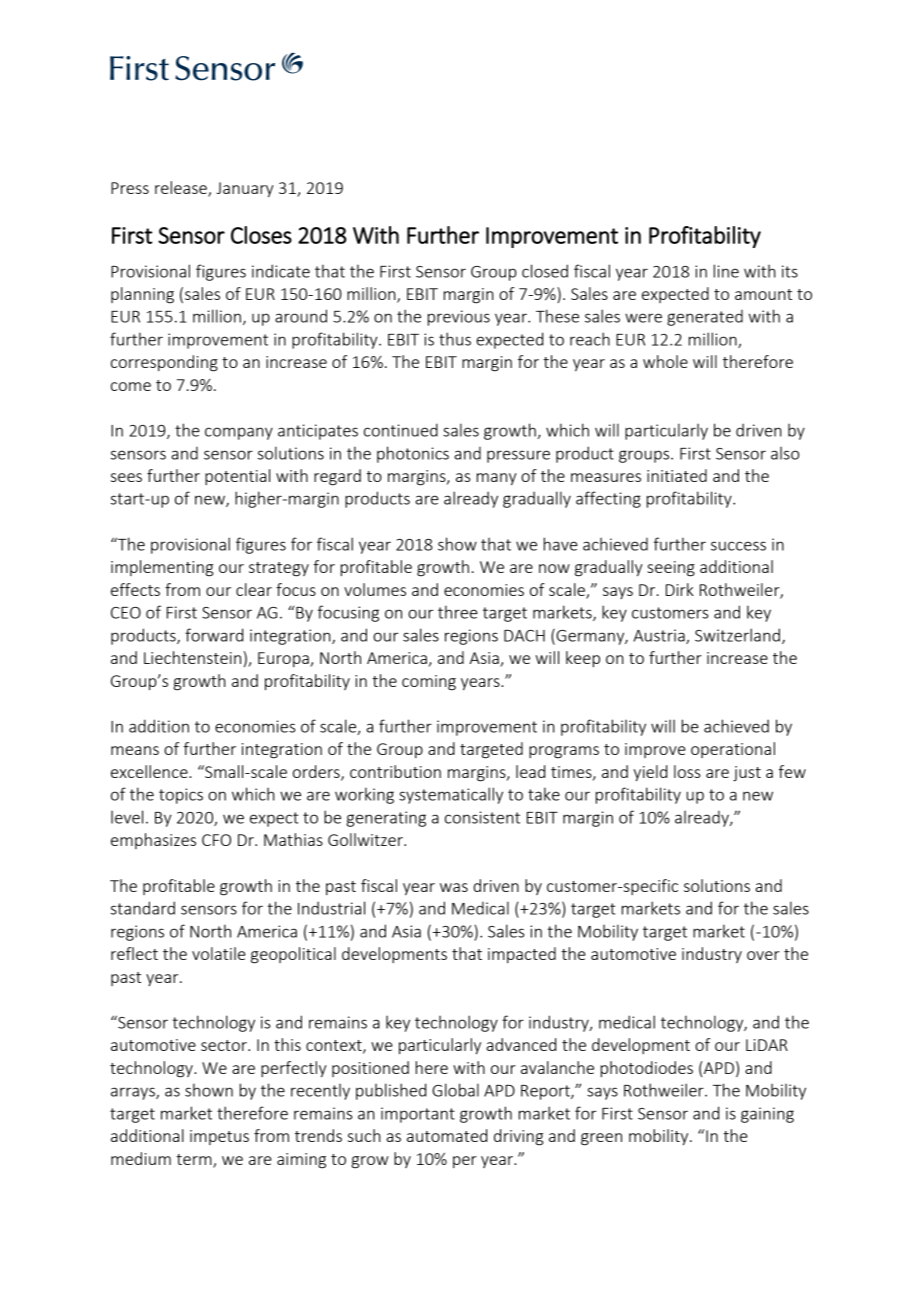 The width and height of the page is (924, 1308). I want to click on line, so click(726, 271).
